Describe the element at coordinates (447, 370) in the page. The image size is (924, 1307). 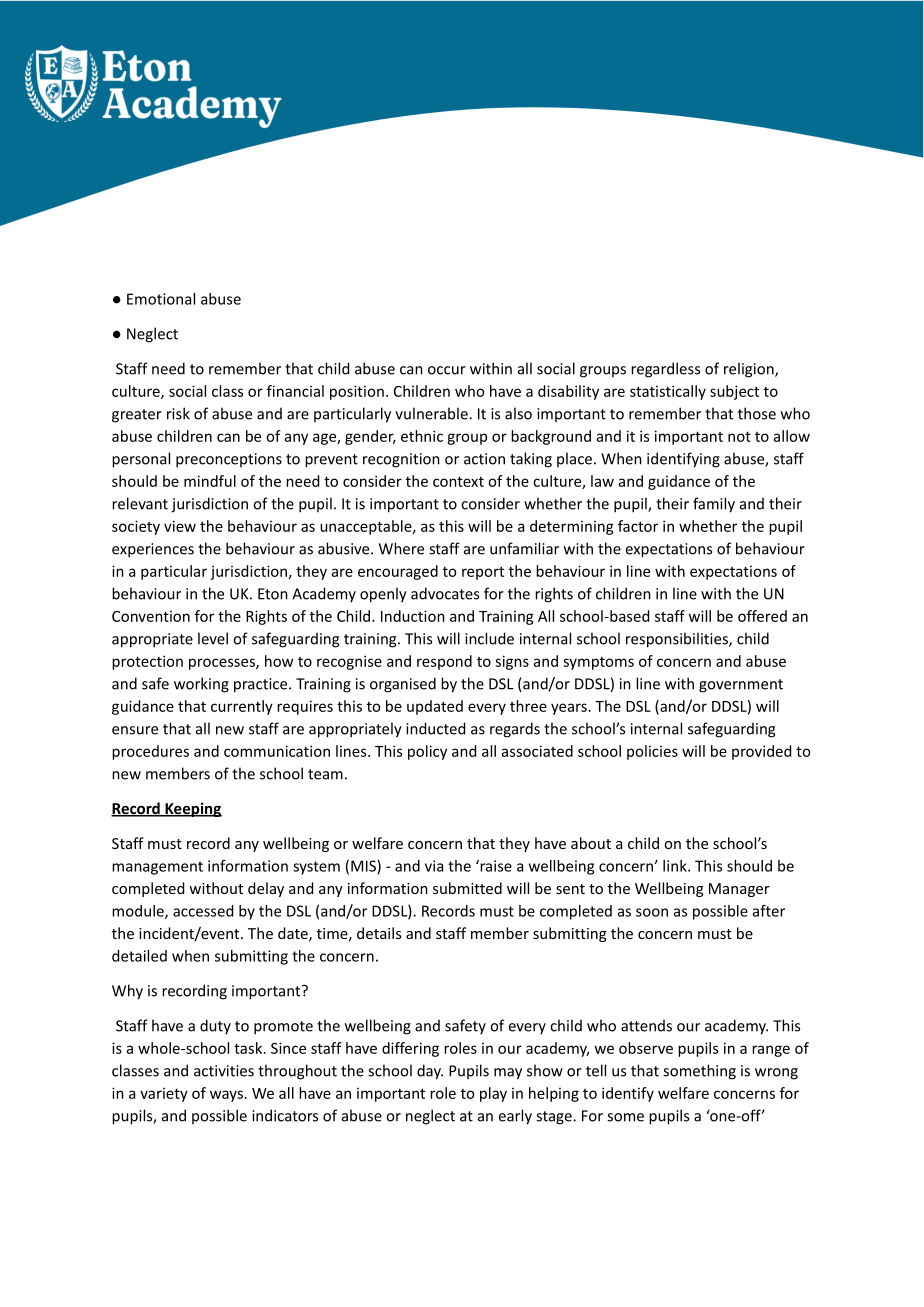
I see `occur` at that location.
